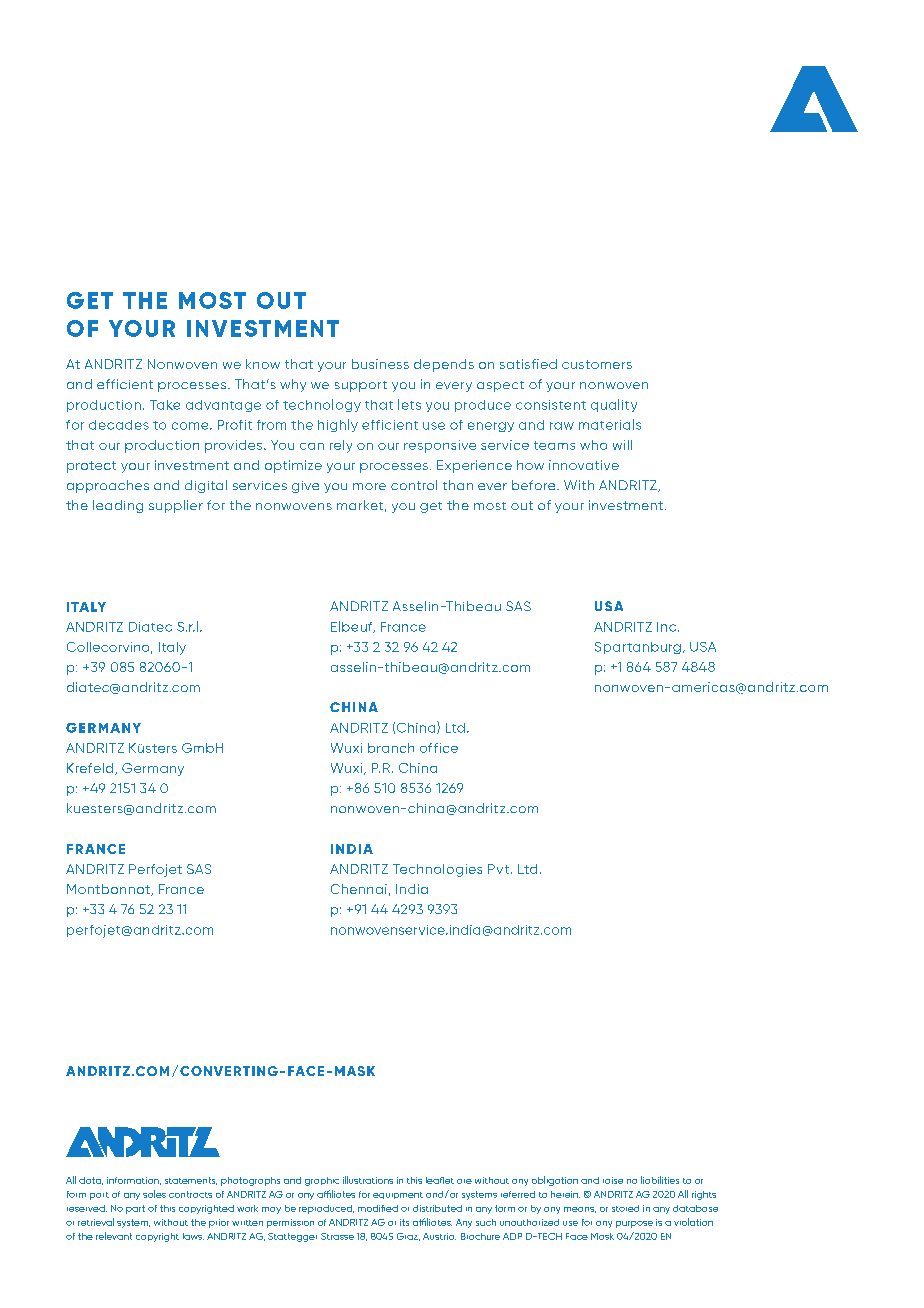  I want to click on stored, so click(625, 1208).
